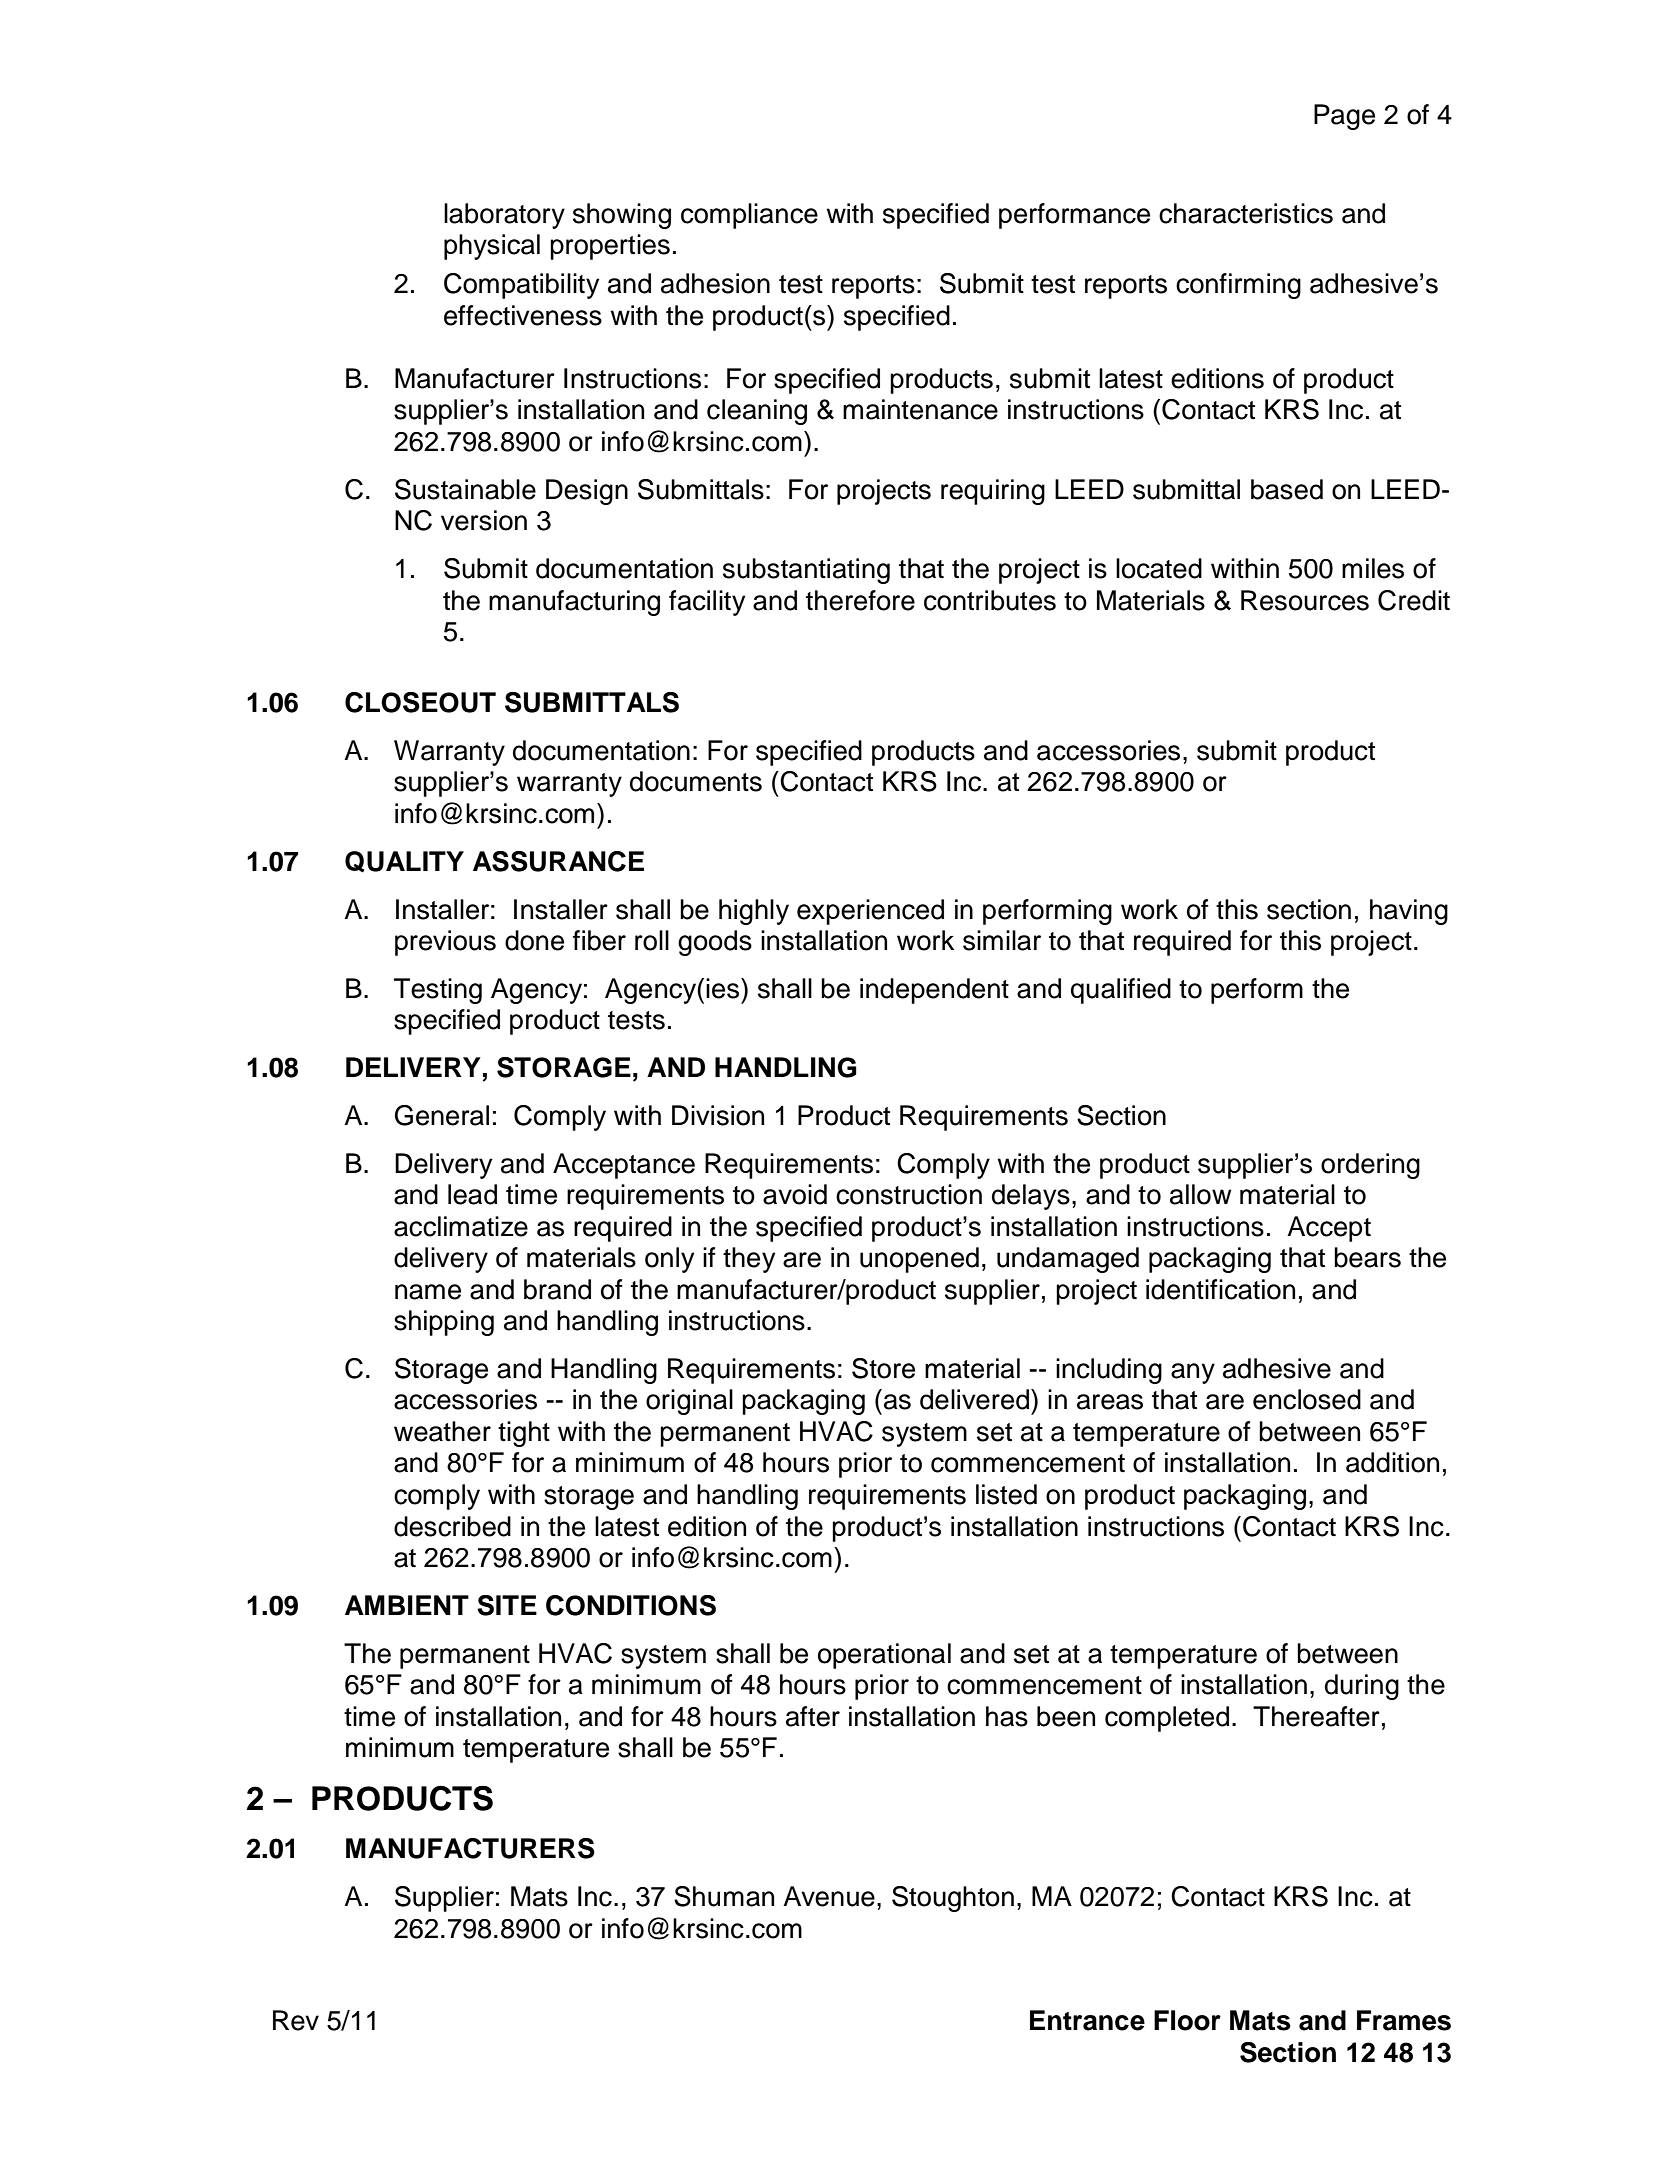 This document has height=2166, width=1674. Describe the element at coordinates (524, 1434) in the document. I see `tight` at that location.
